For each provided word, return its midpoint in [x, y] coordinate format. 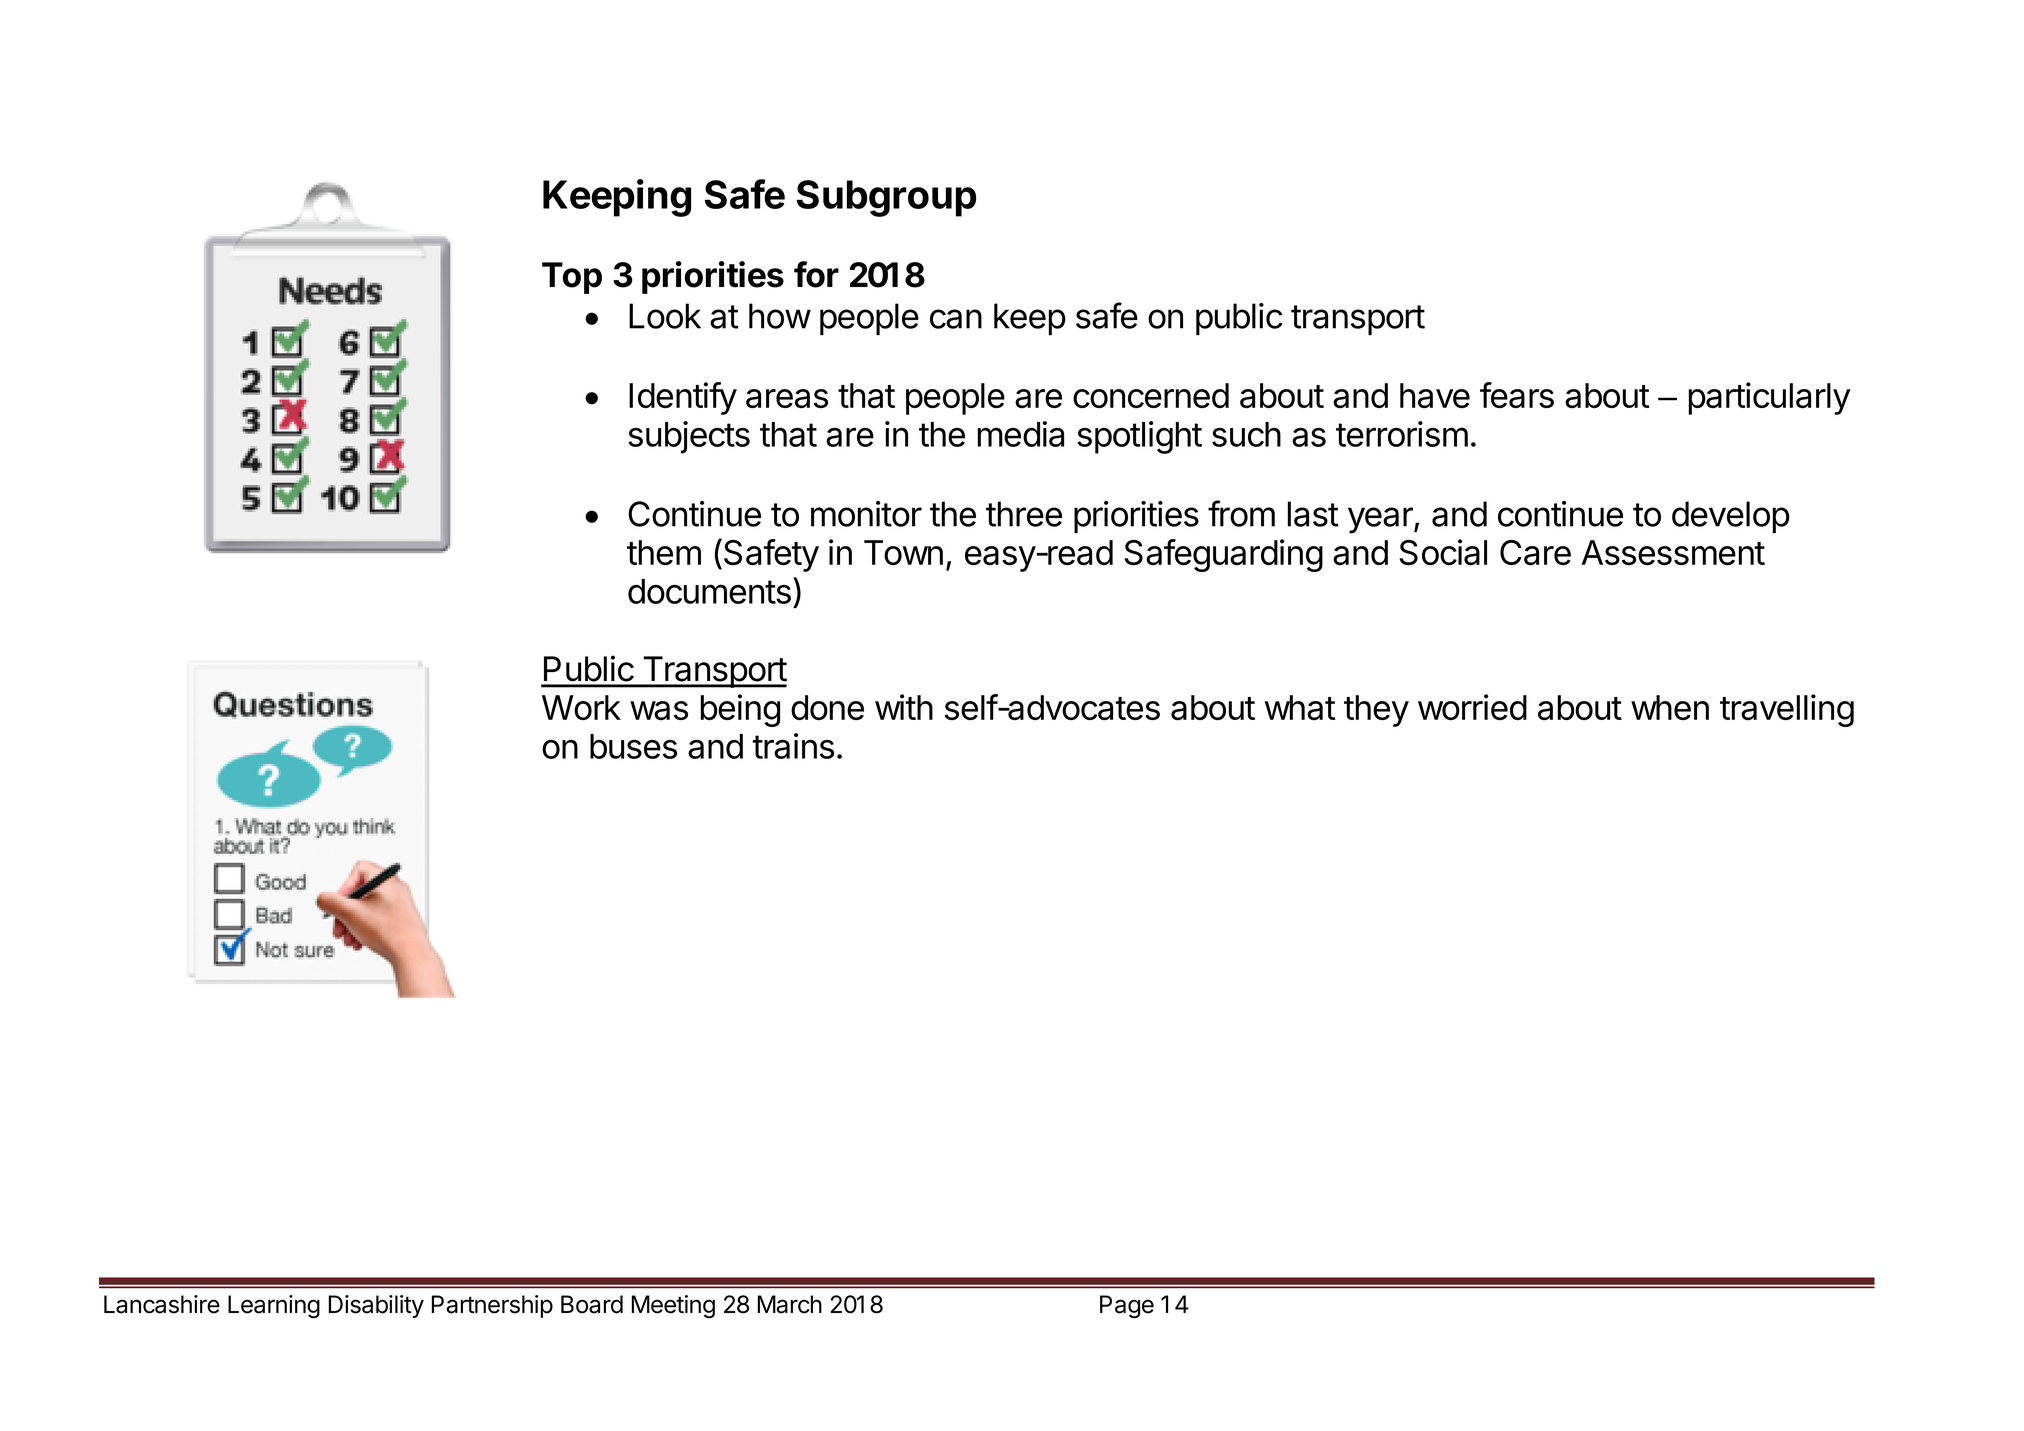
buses [633, 746]
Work [581, 707]
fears [1517, 395]
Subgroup [886, 198]
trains [793, 746]
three [1024, 514]
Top [572, 278]
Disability [376, 1306]
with [904, 707]
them [664, 552]
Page [1127, 1306]
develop [1731, 517]
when [1670, 707]
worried [1472, 707]
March [790, 1304]
